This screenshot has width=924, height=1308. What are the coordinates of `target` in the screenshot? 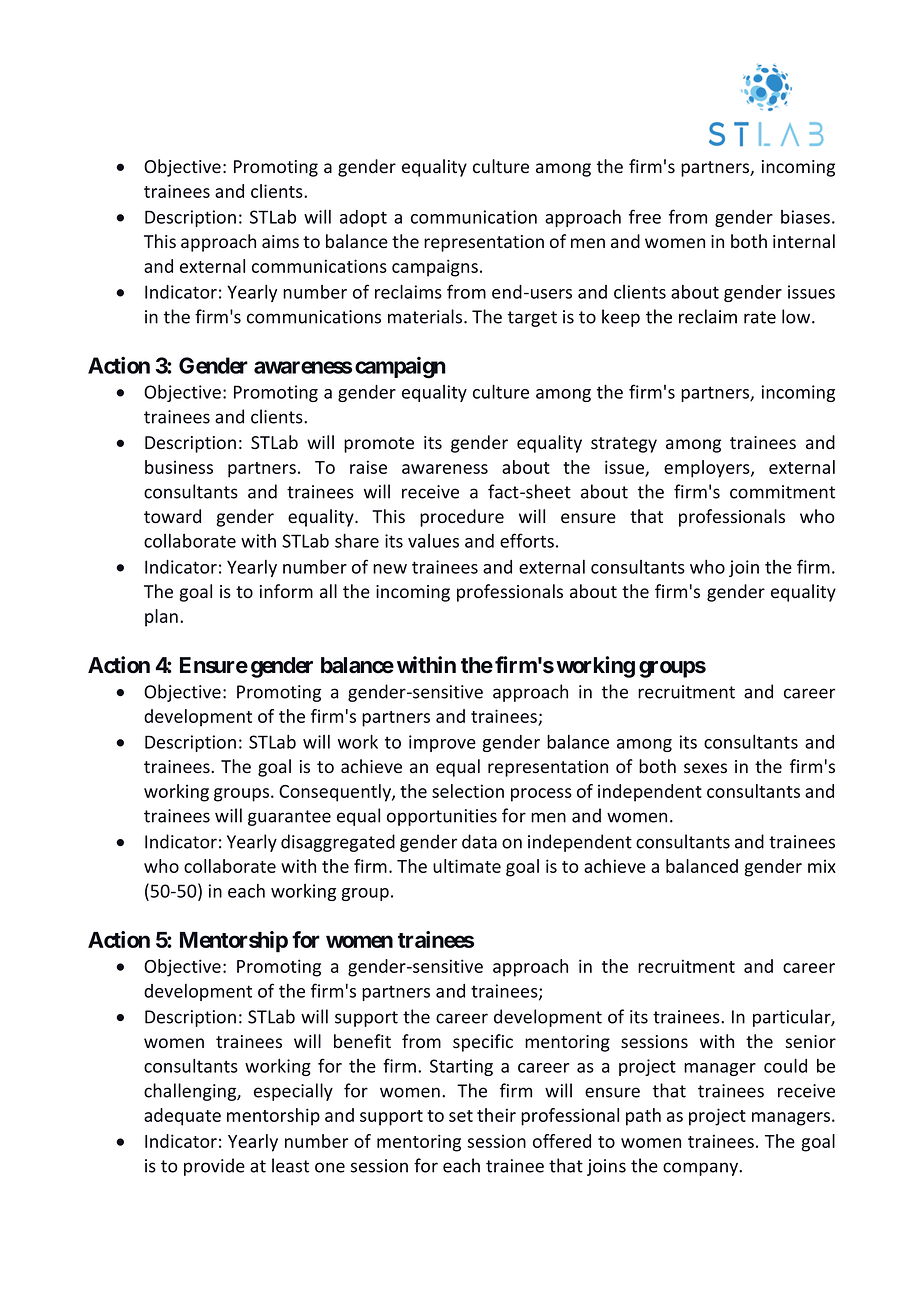 It's located at (532, 319).
